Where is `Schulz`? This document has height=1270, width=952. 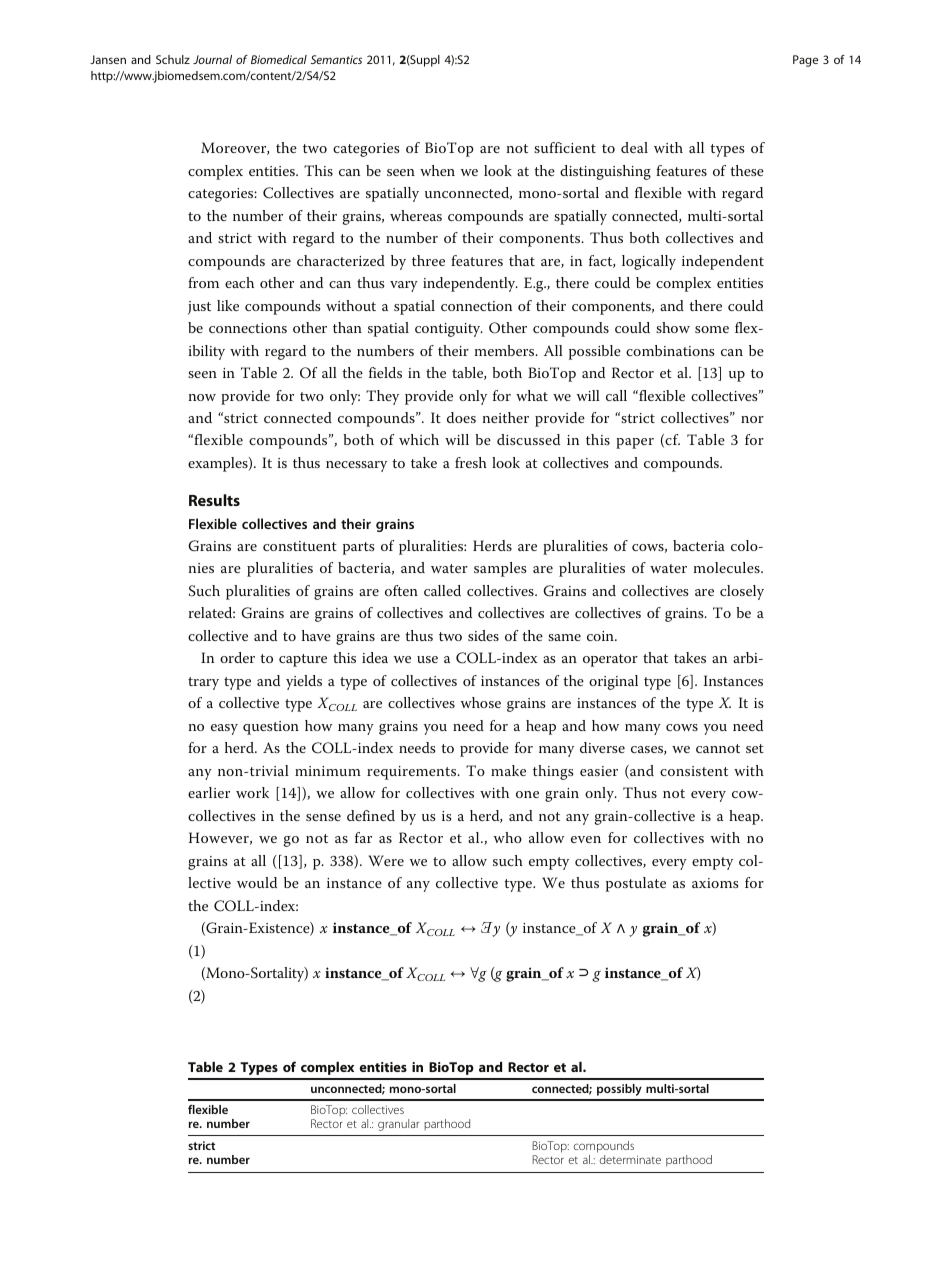 Schulz is located at coordinates (173, 59).
